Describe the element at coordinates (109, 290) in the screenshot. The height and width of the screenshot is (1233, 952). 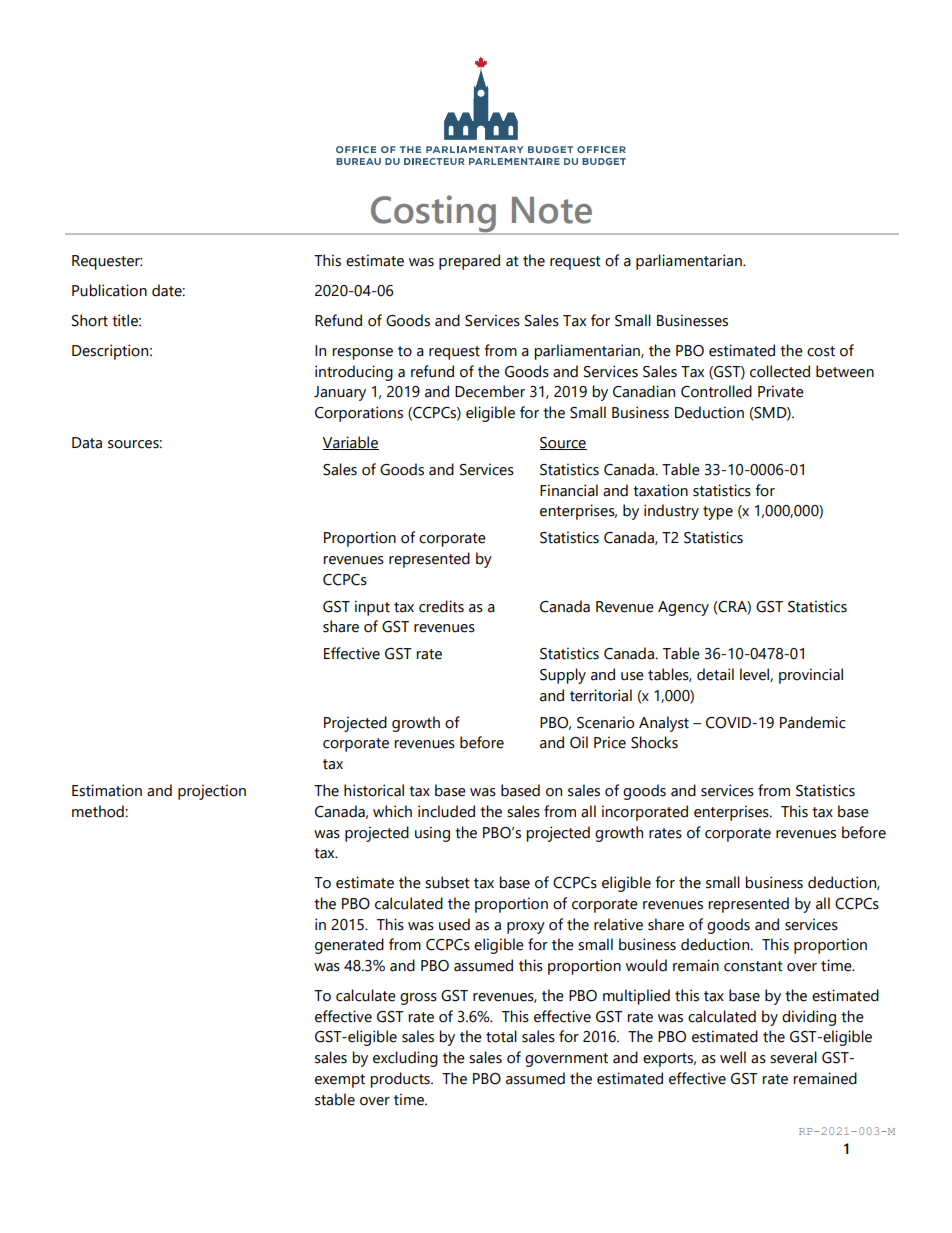
I see `Publication` at that location.
